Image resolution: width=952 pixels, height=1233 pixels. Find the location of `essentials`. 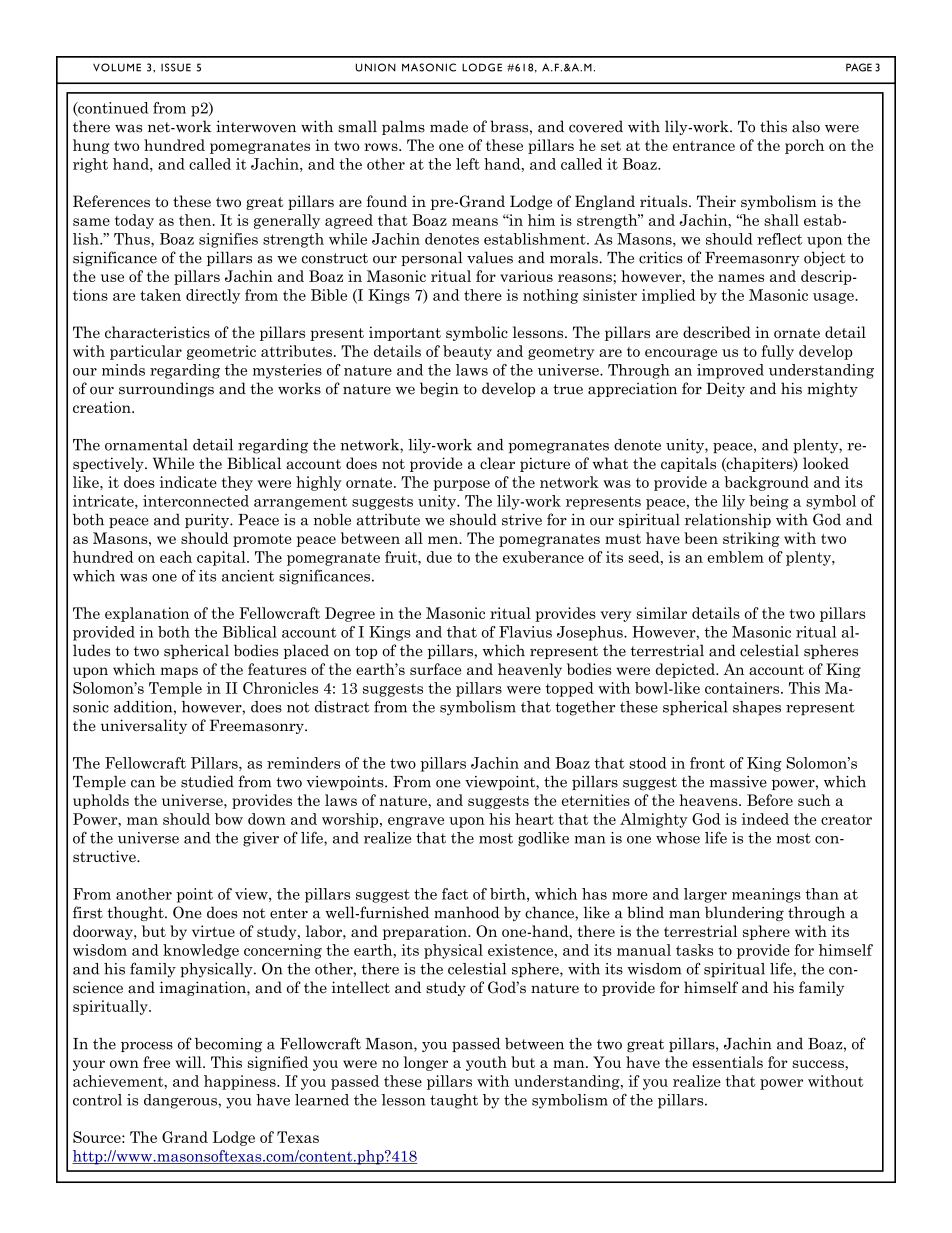

essentials is located at coordinates (727, 1062).
